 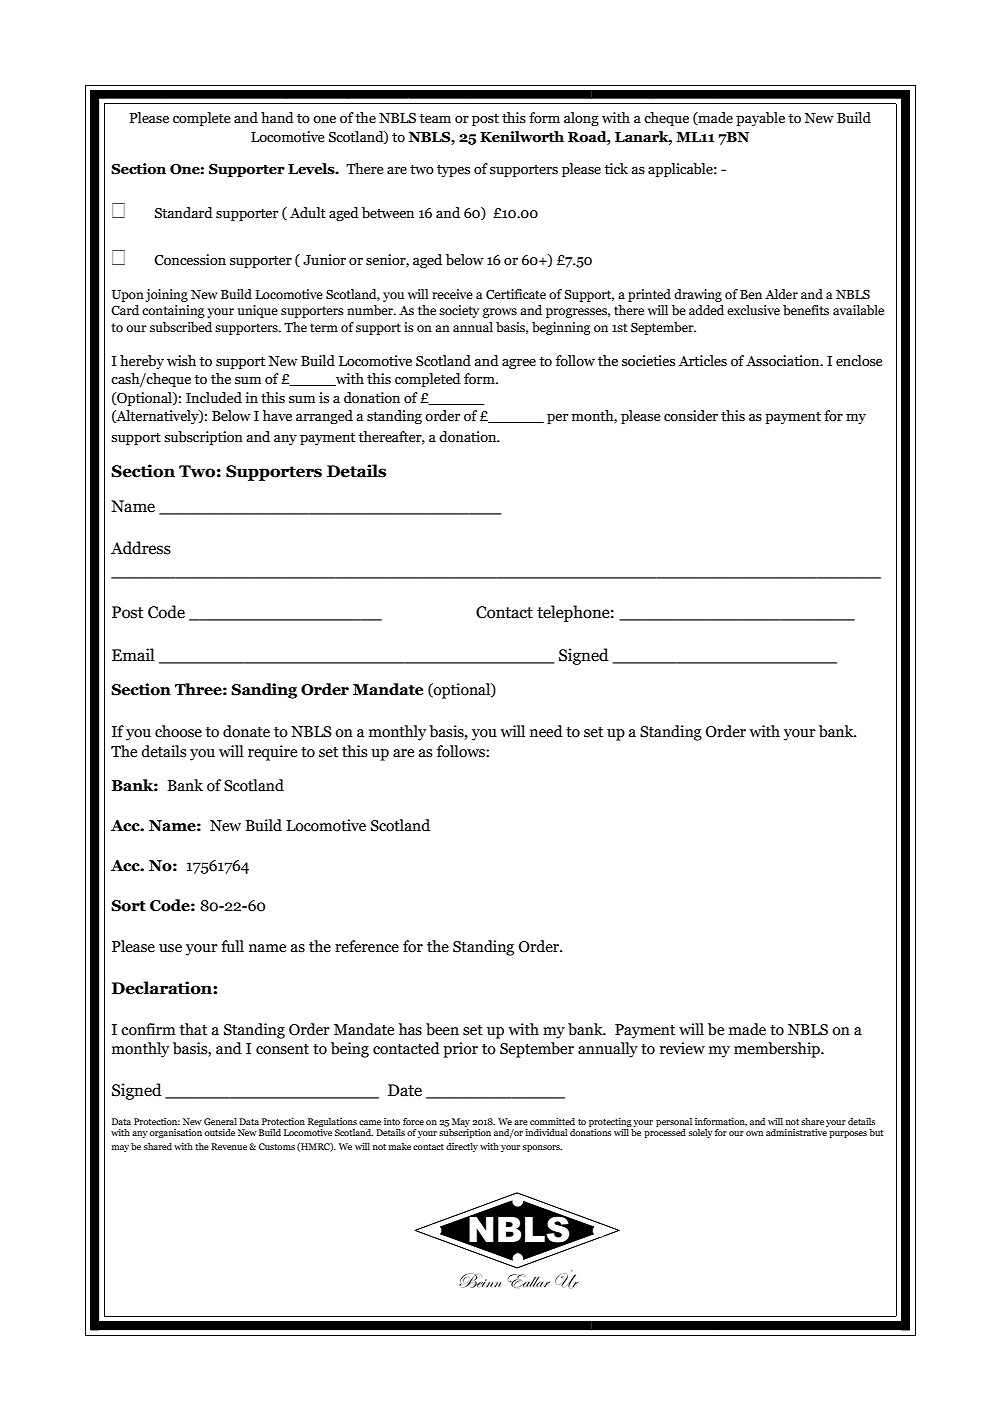 I want to click on hand, so click(x=277, y=117).
